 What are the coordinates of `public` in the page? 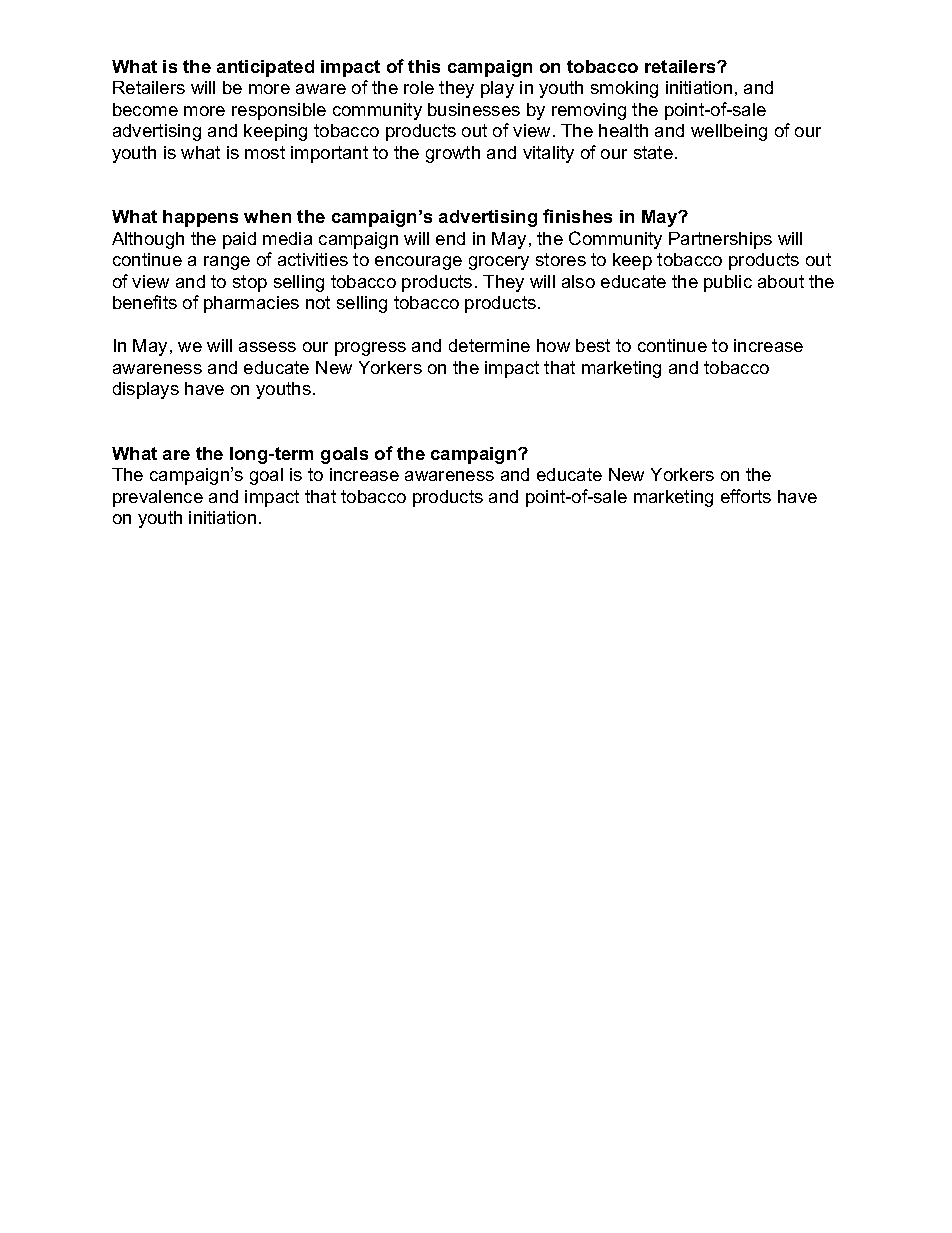 It's located at (728, 283).
